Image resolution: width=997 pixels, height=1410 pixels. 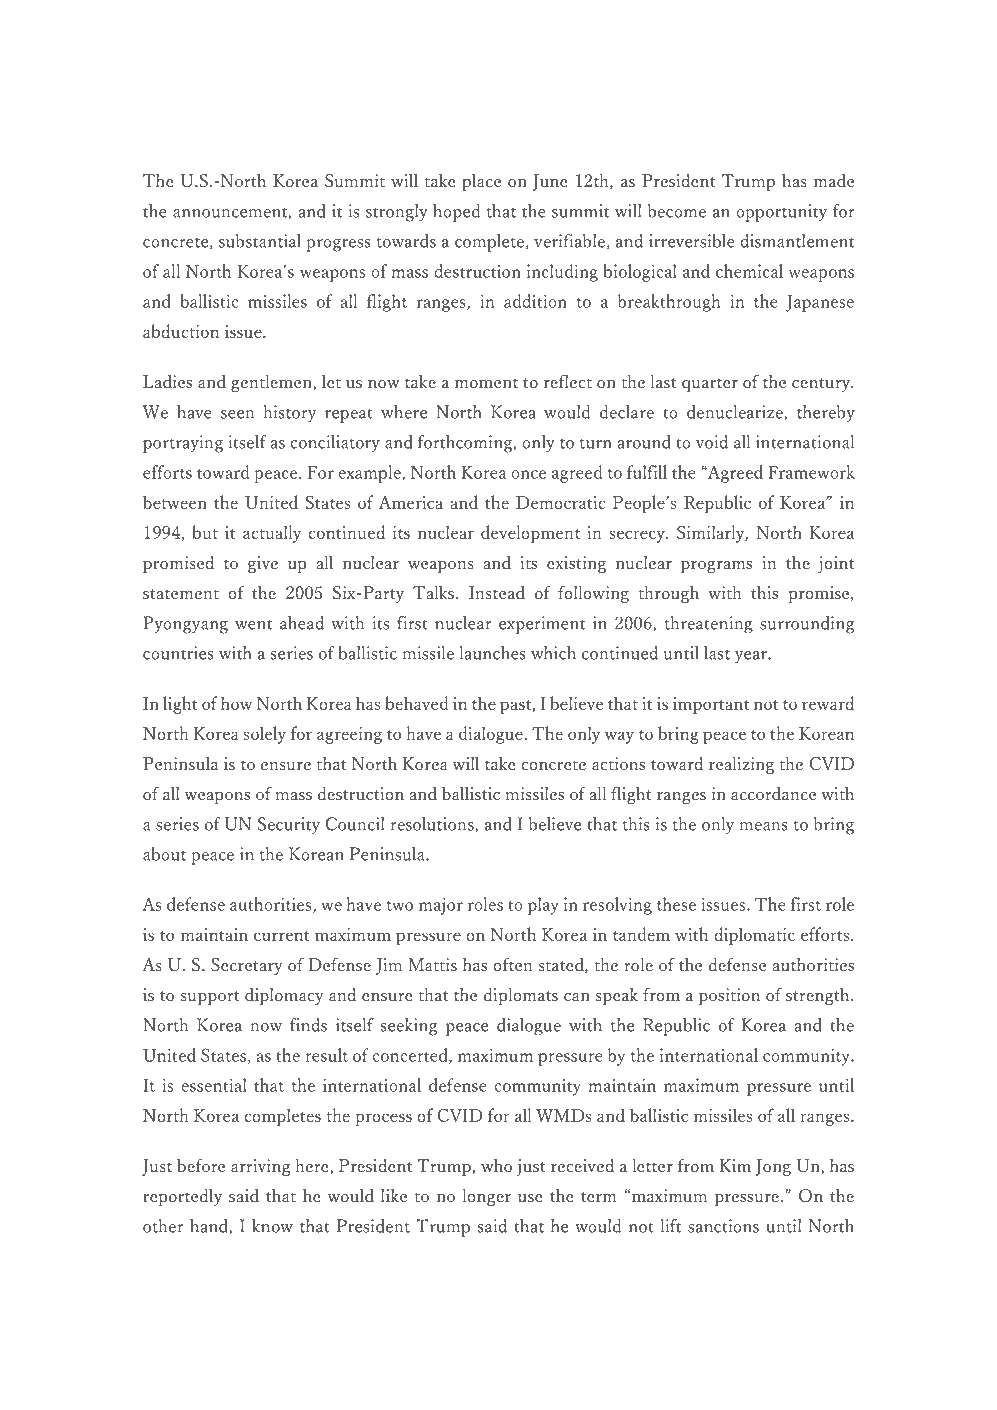 What do you see at coordinates (492, 653) in the screenshot?
I see `launches` at bounding box center [492, 653].
